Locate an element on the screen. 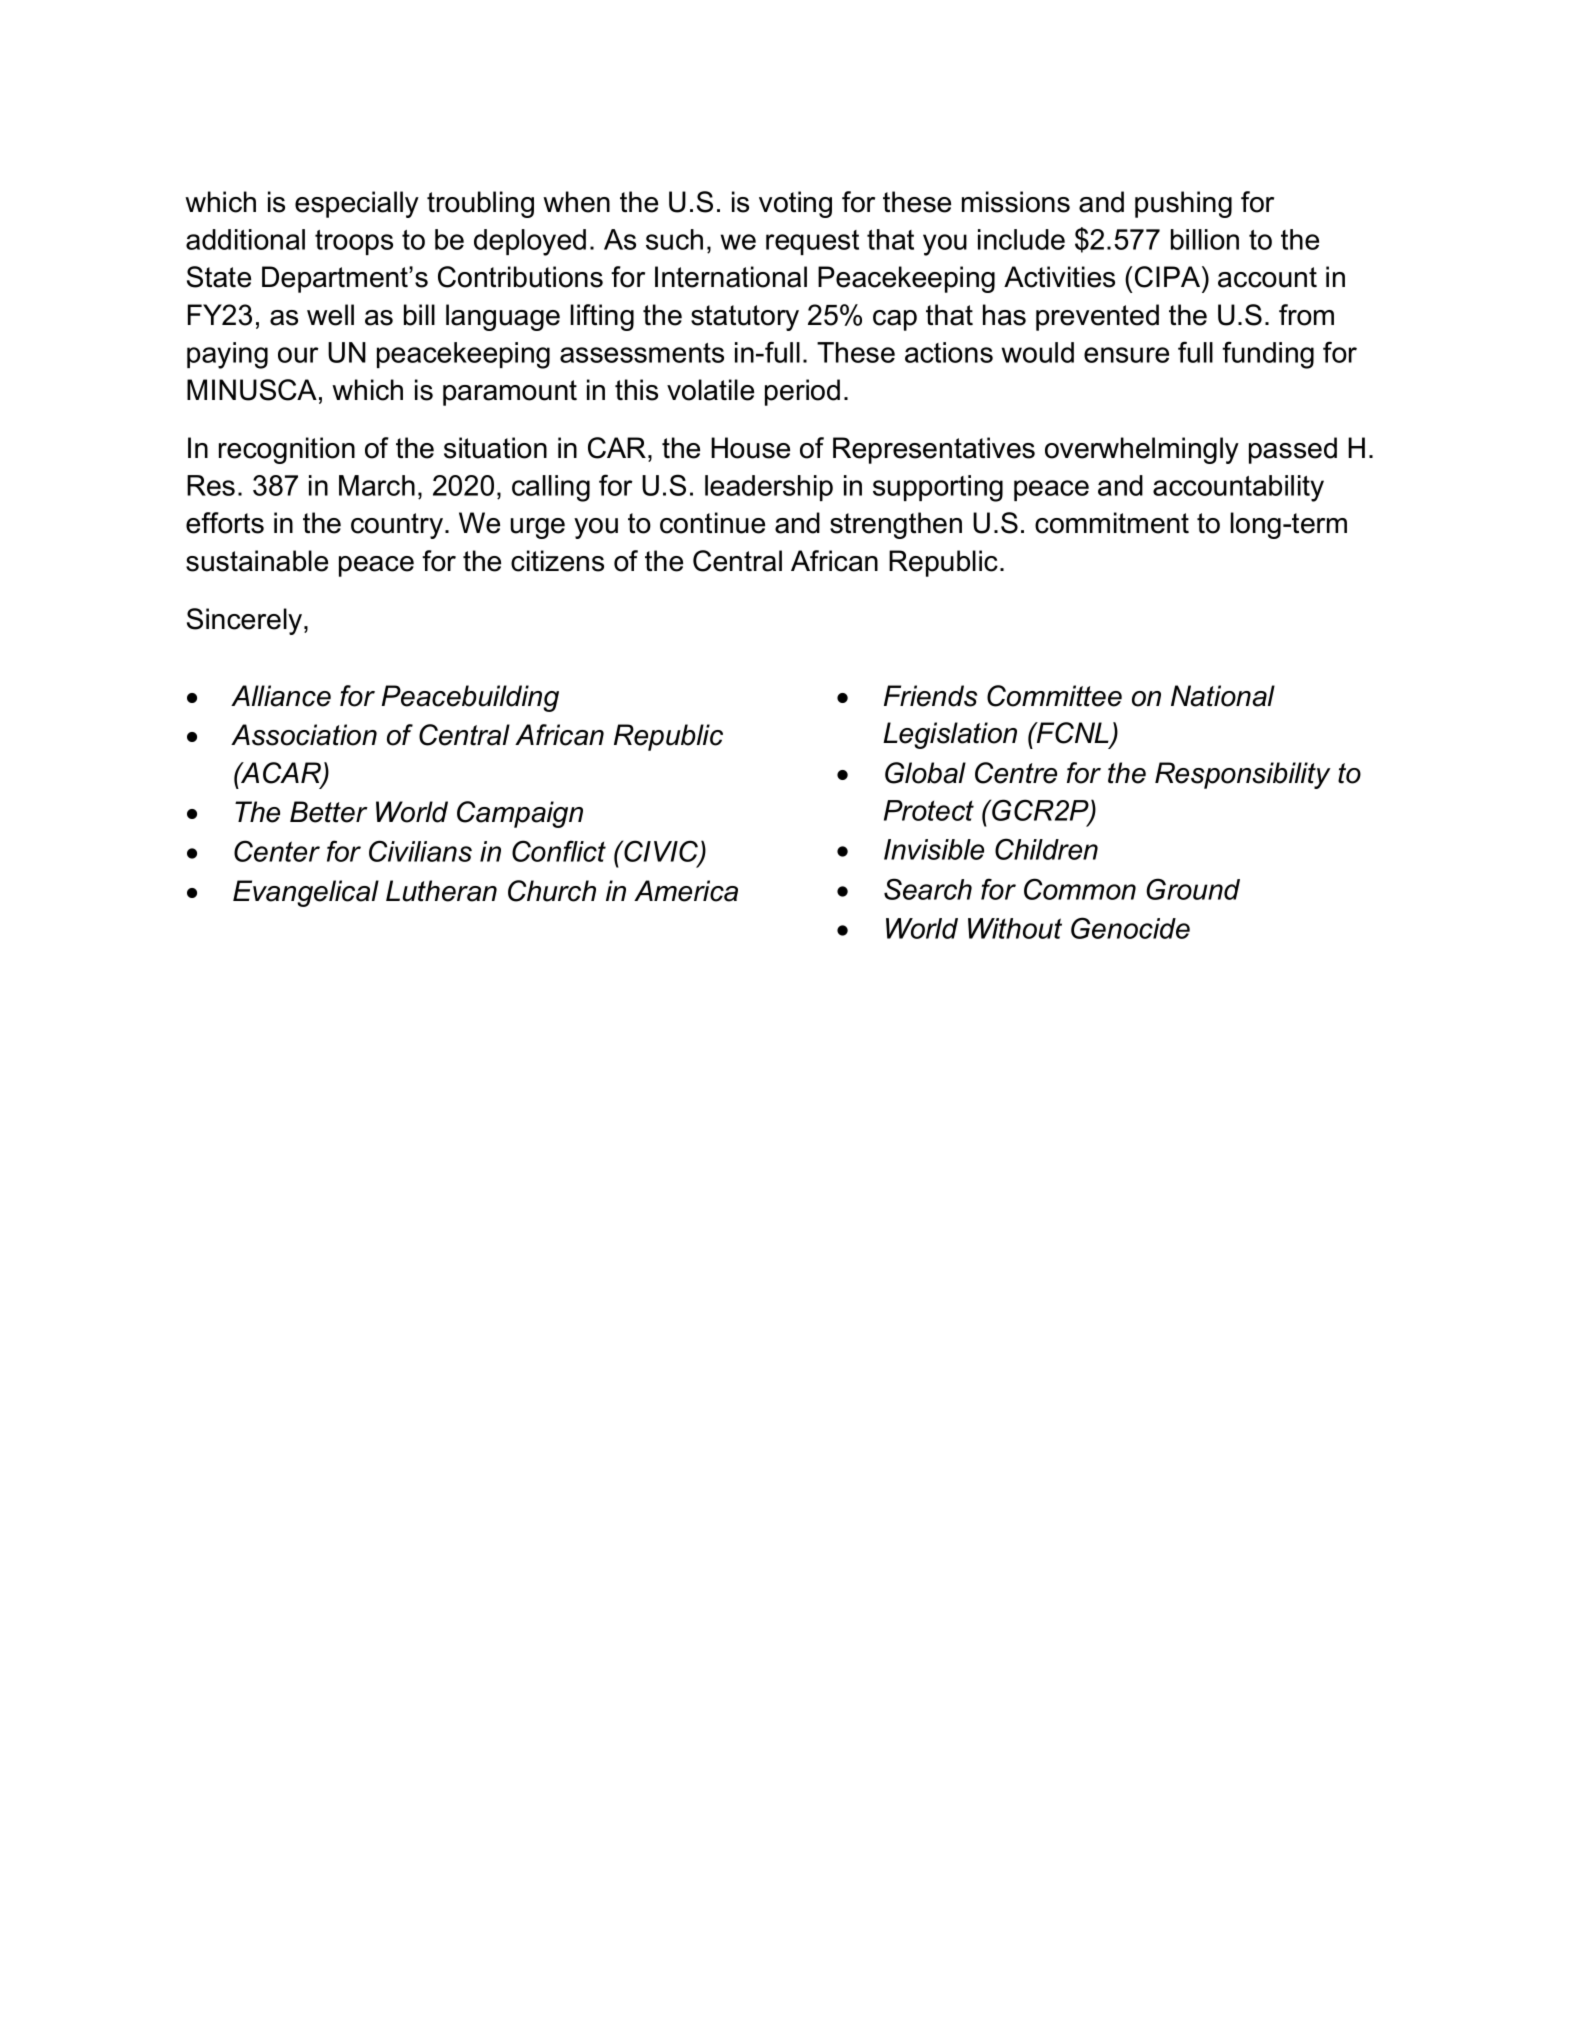  voting is located at coordinates (795, 204).
